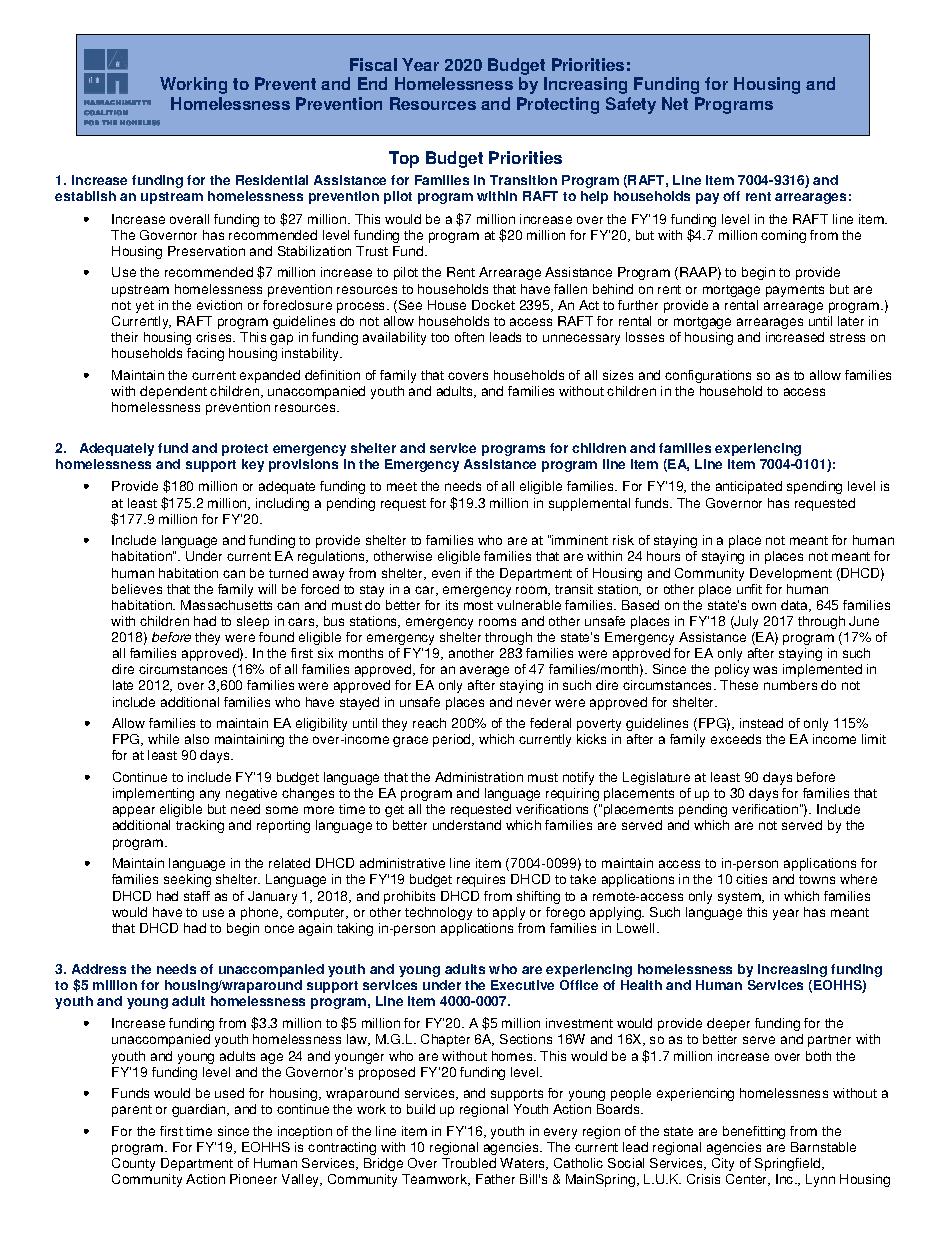 The image size is (952, 1233). What do you see at coordinates (133, 1164) in the image?
I see `County` at bounding box center [133, 1164].
